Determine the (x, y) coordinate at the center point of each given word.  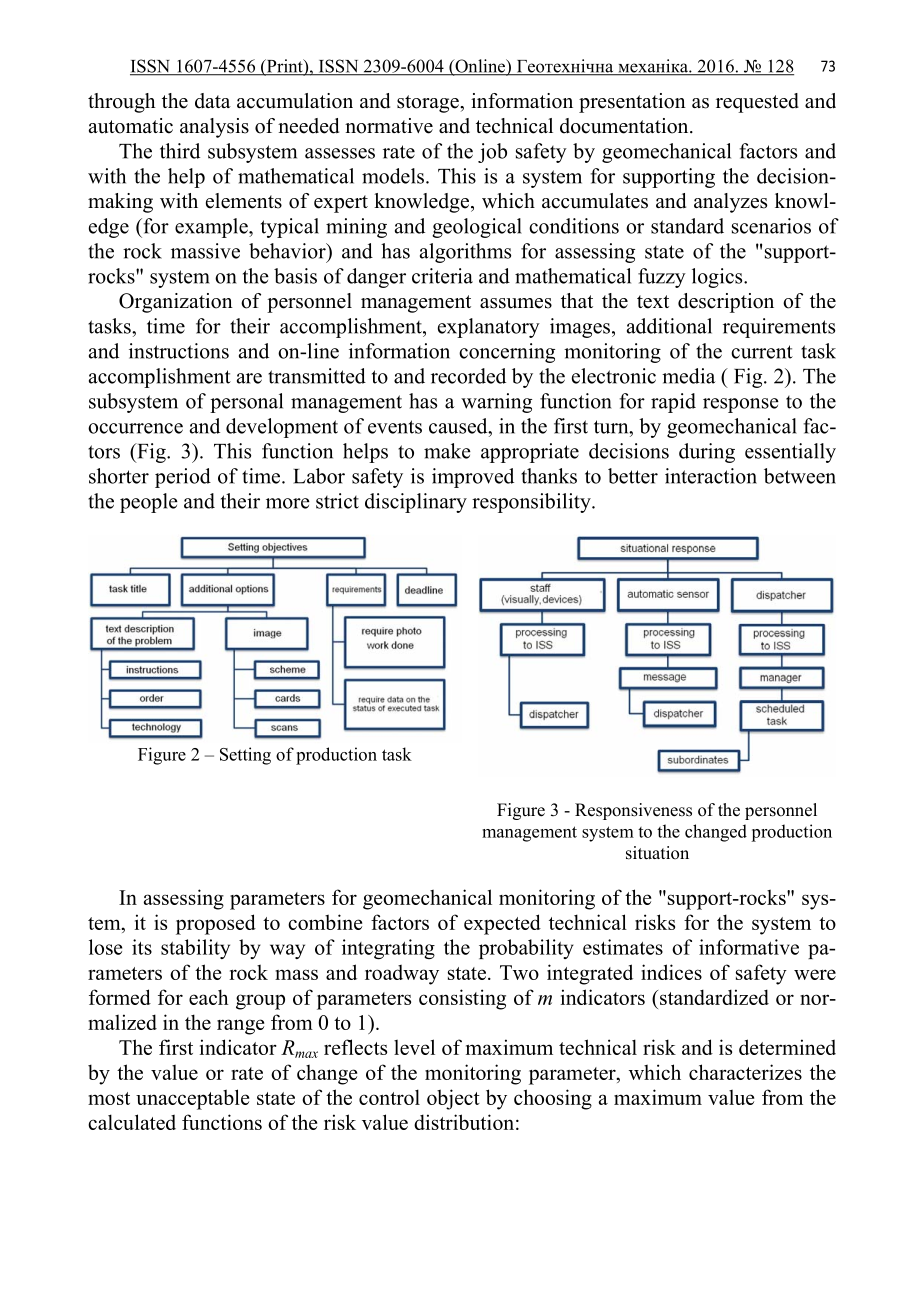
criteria (442, 276)
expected (502, 924)
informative (749, 947)
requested (757, 103)
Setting (245, 756)
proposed (216, 924)
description (726, 303)
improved (473, 478)
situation (657, 853)
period (183, 478)
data (213, 101)
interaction (711, 476)
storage (429, 104)
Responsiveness (633, 811)
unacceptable (192, 1099)
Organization (176, 303)
